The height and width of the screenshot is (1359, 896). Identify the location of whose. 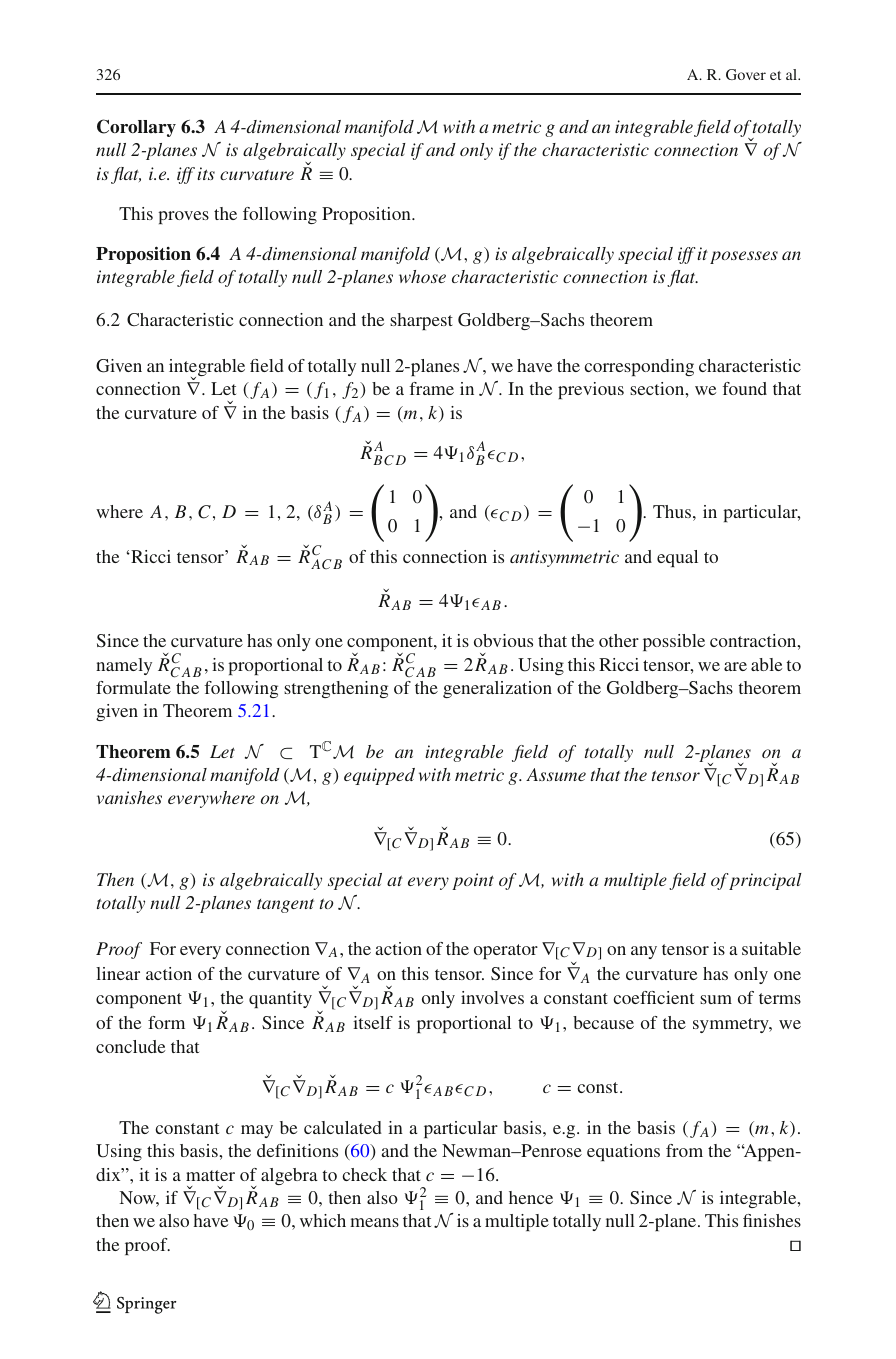
(422, 276).
